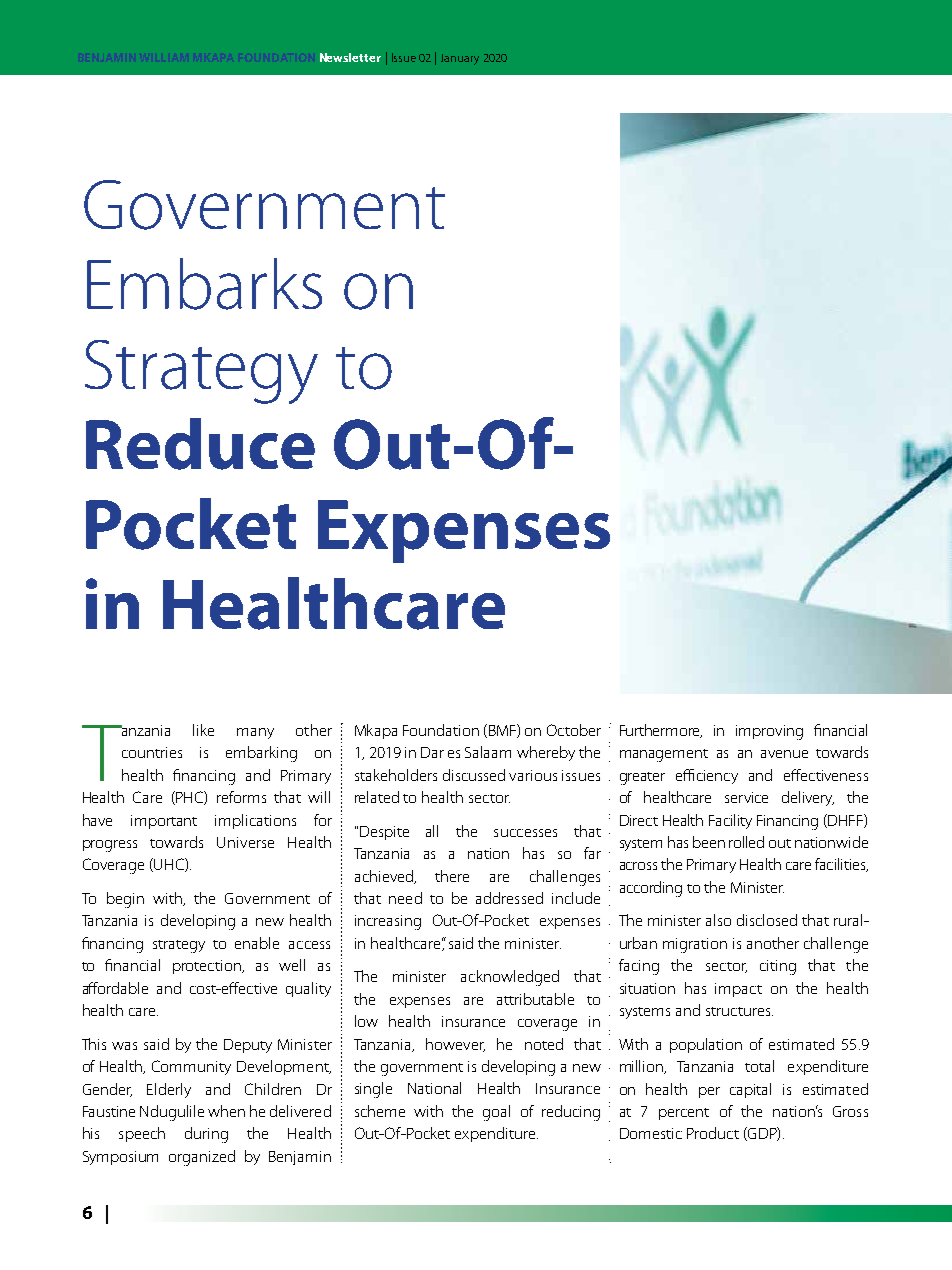 This screenshot has height=1270, width=952. What do you see at coordinates (474, 775) in the screenshot?
I see `discussed` at bounding box center [474, 775].
